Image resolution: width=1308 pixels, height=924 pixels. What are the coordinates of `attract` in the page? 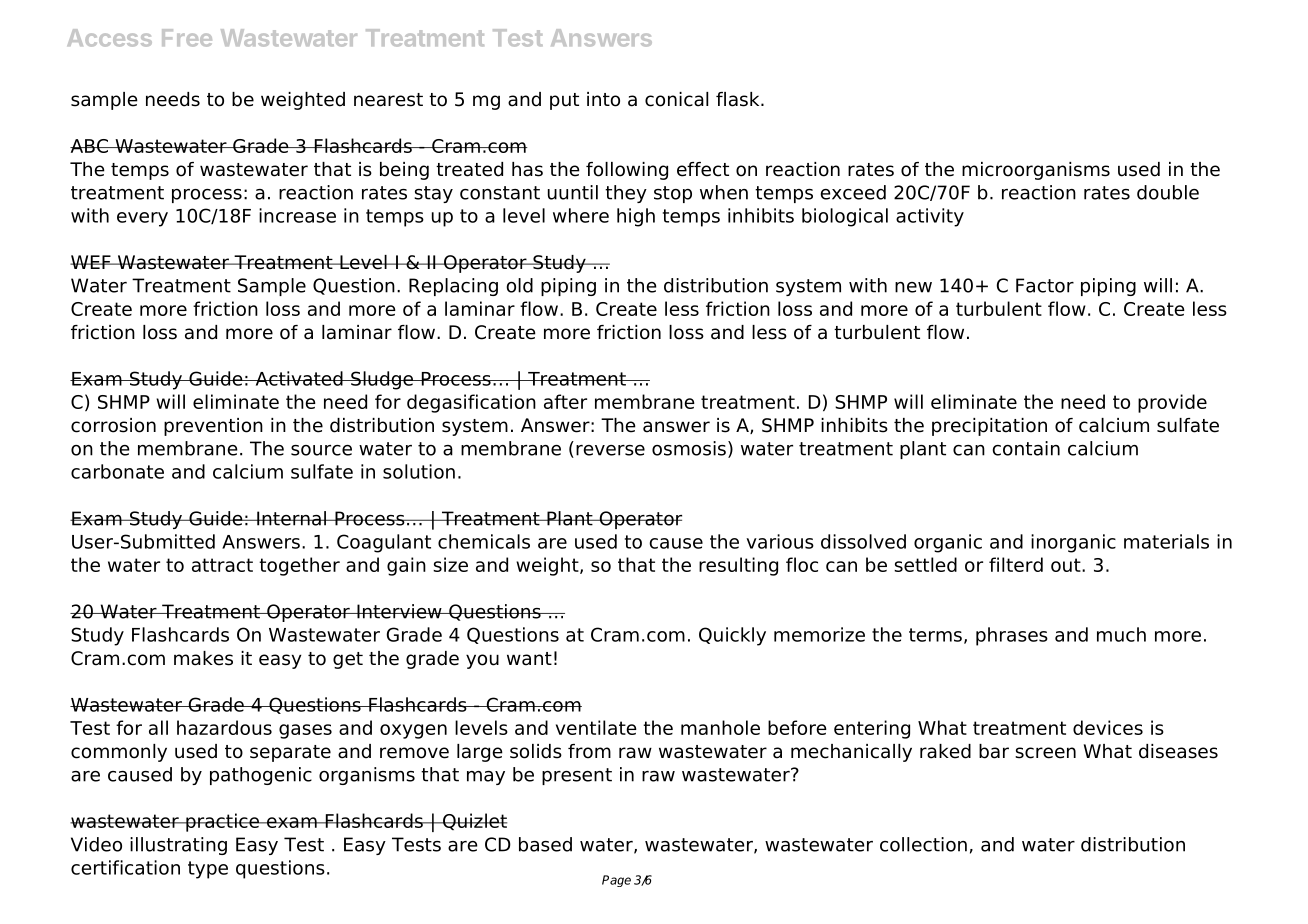 It's located at (222, 565).
